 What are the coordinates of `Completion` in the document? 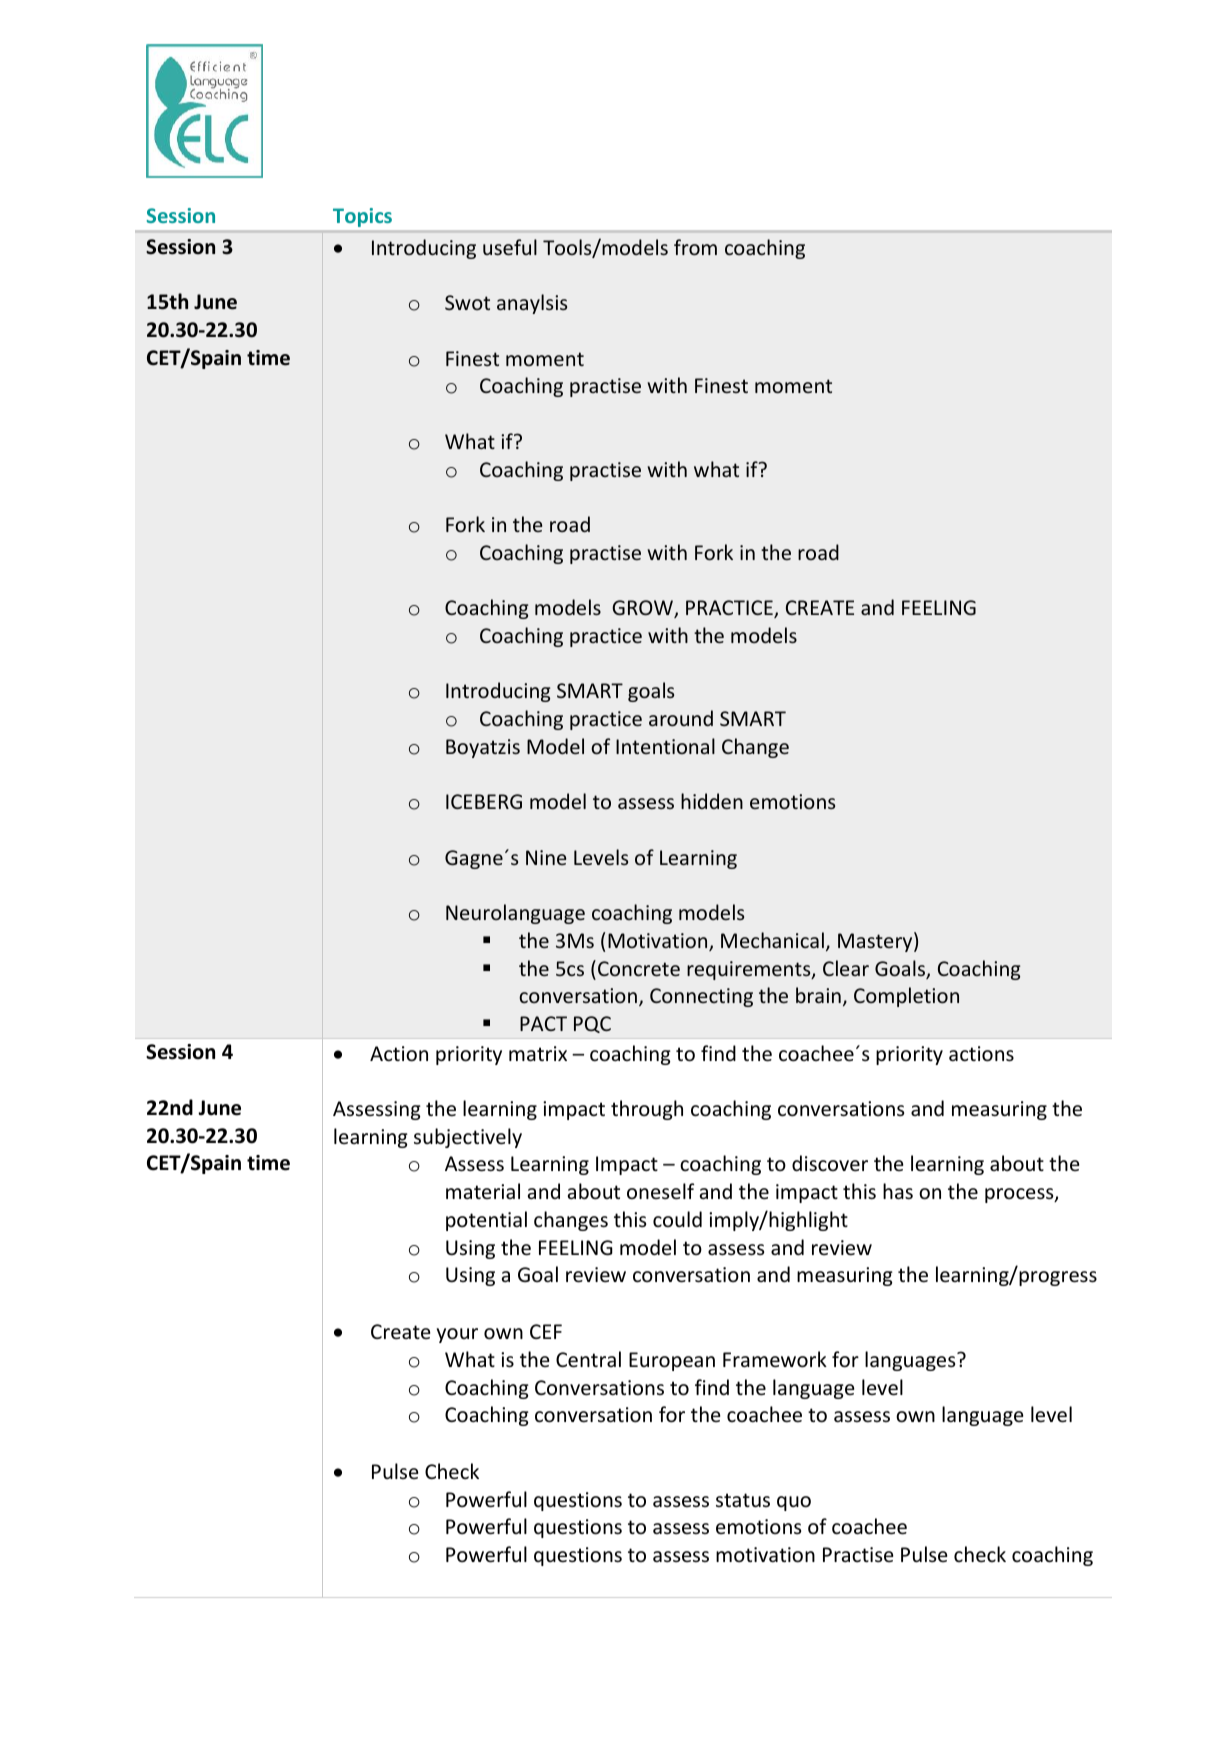 It's located at (906, 997).
